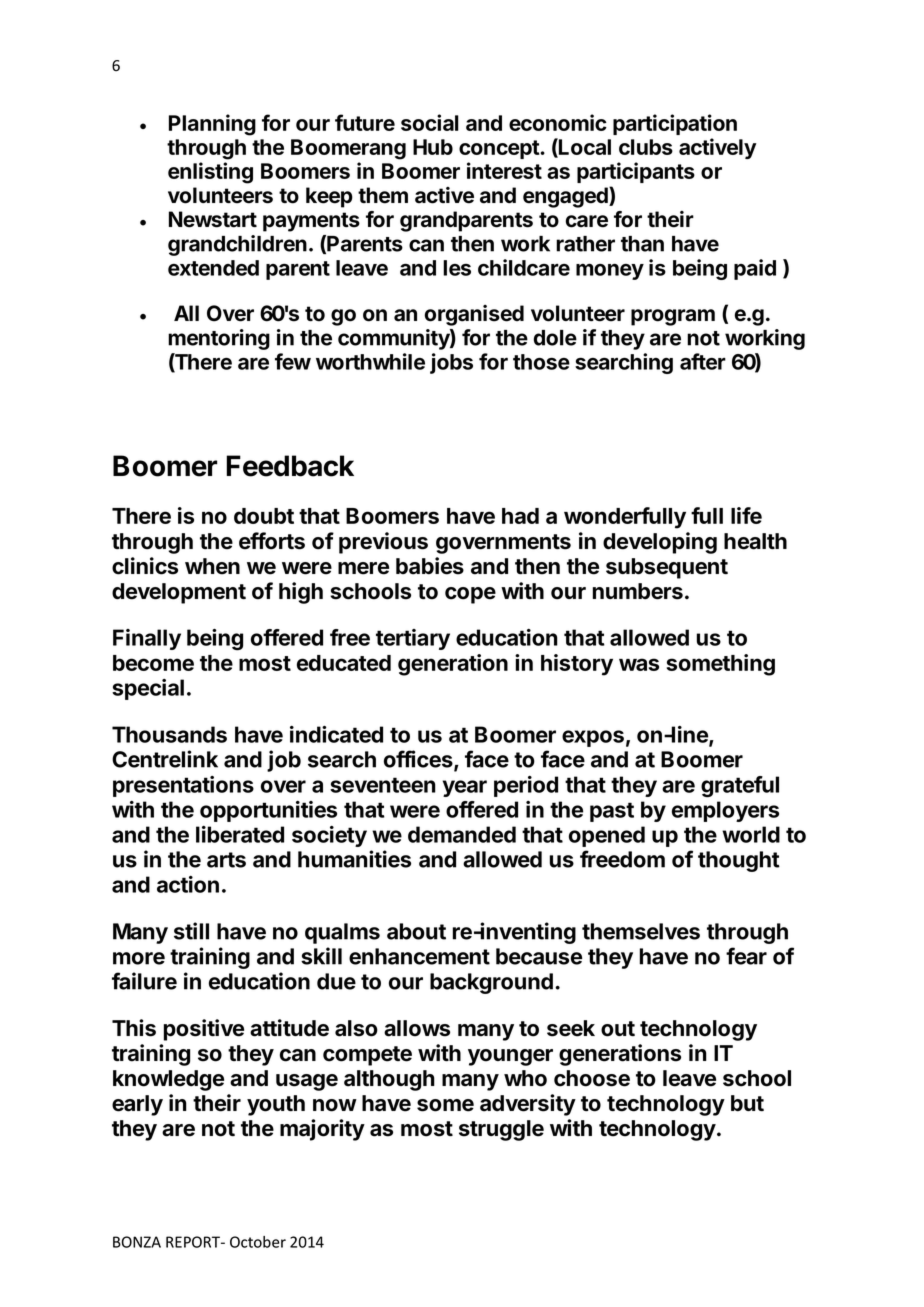  What do you see at coordinates (168, 1080) in the page?
I see `knowledge` at bounding box center [168, 1080].
